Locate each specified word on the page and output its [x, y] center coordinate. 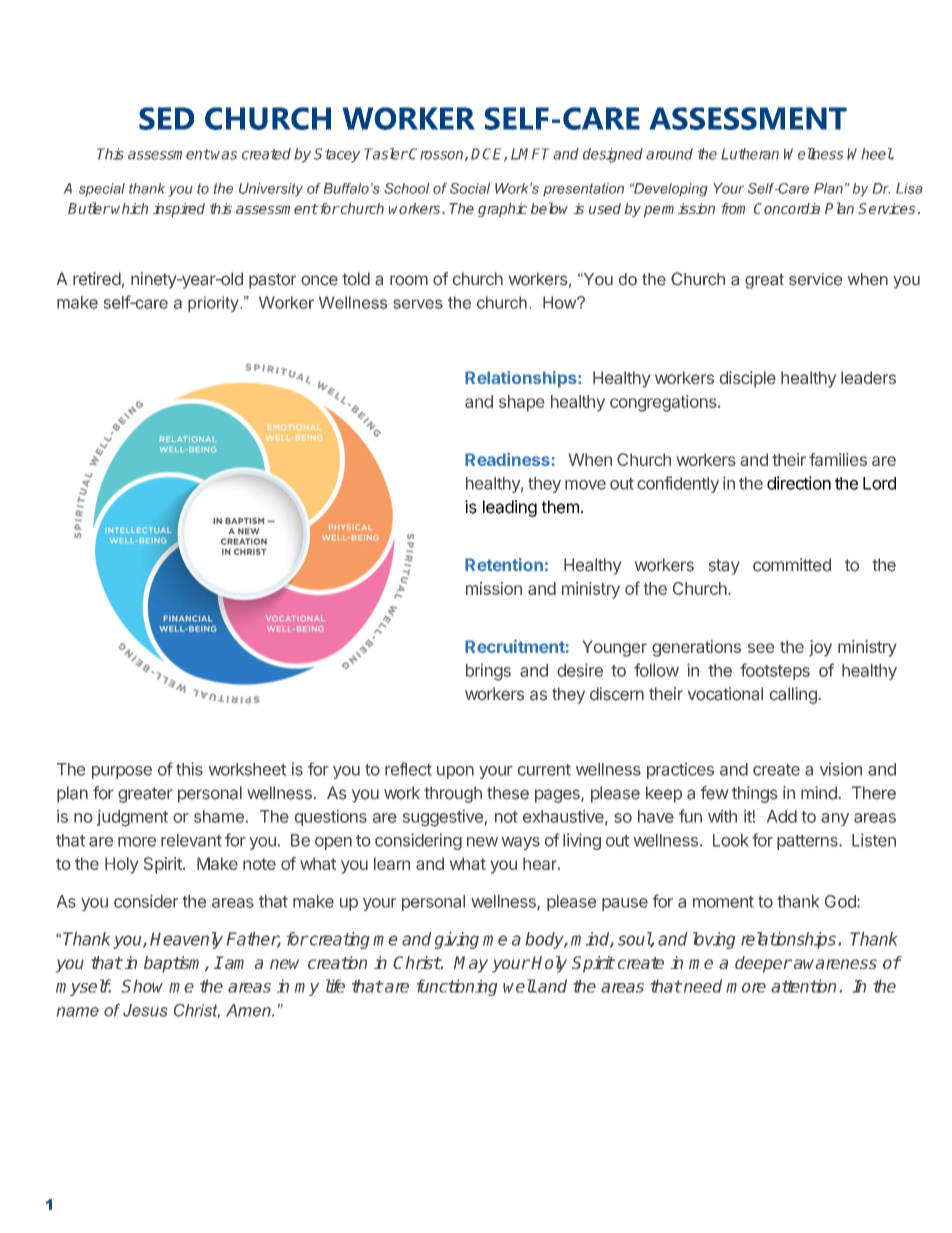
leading [510, 508]
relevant [191, 840]
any [835, 819]
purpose [122, 772]
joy [820, 648]
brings [488, 672]
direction [799, 483]
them [560, 507]
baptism [175, 964]
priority [214, 304]
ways [521, 843]
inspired [179, 210]
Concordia [787, 208]
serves [418, 304]
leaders [868, 377]
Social [470, 188]
